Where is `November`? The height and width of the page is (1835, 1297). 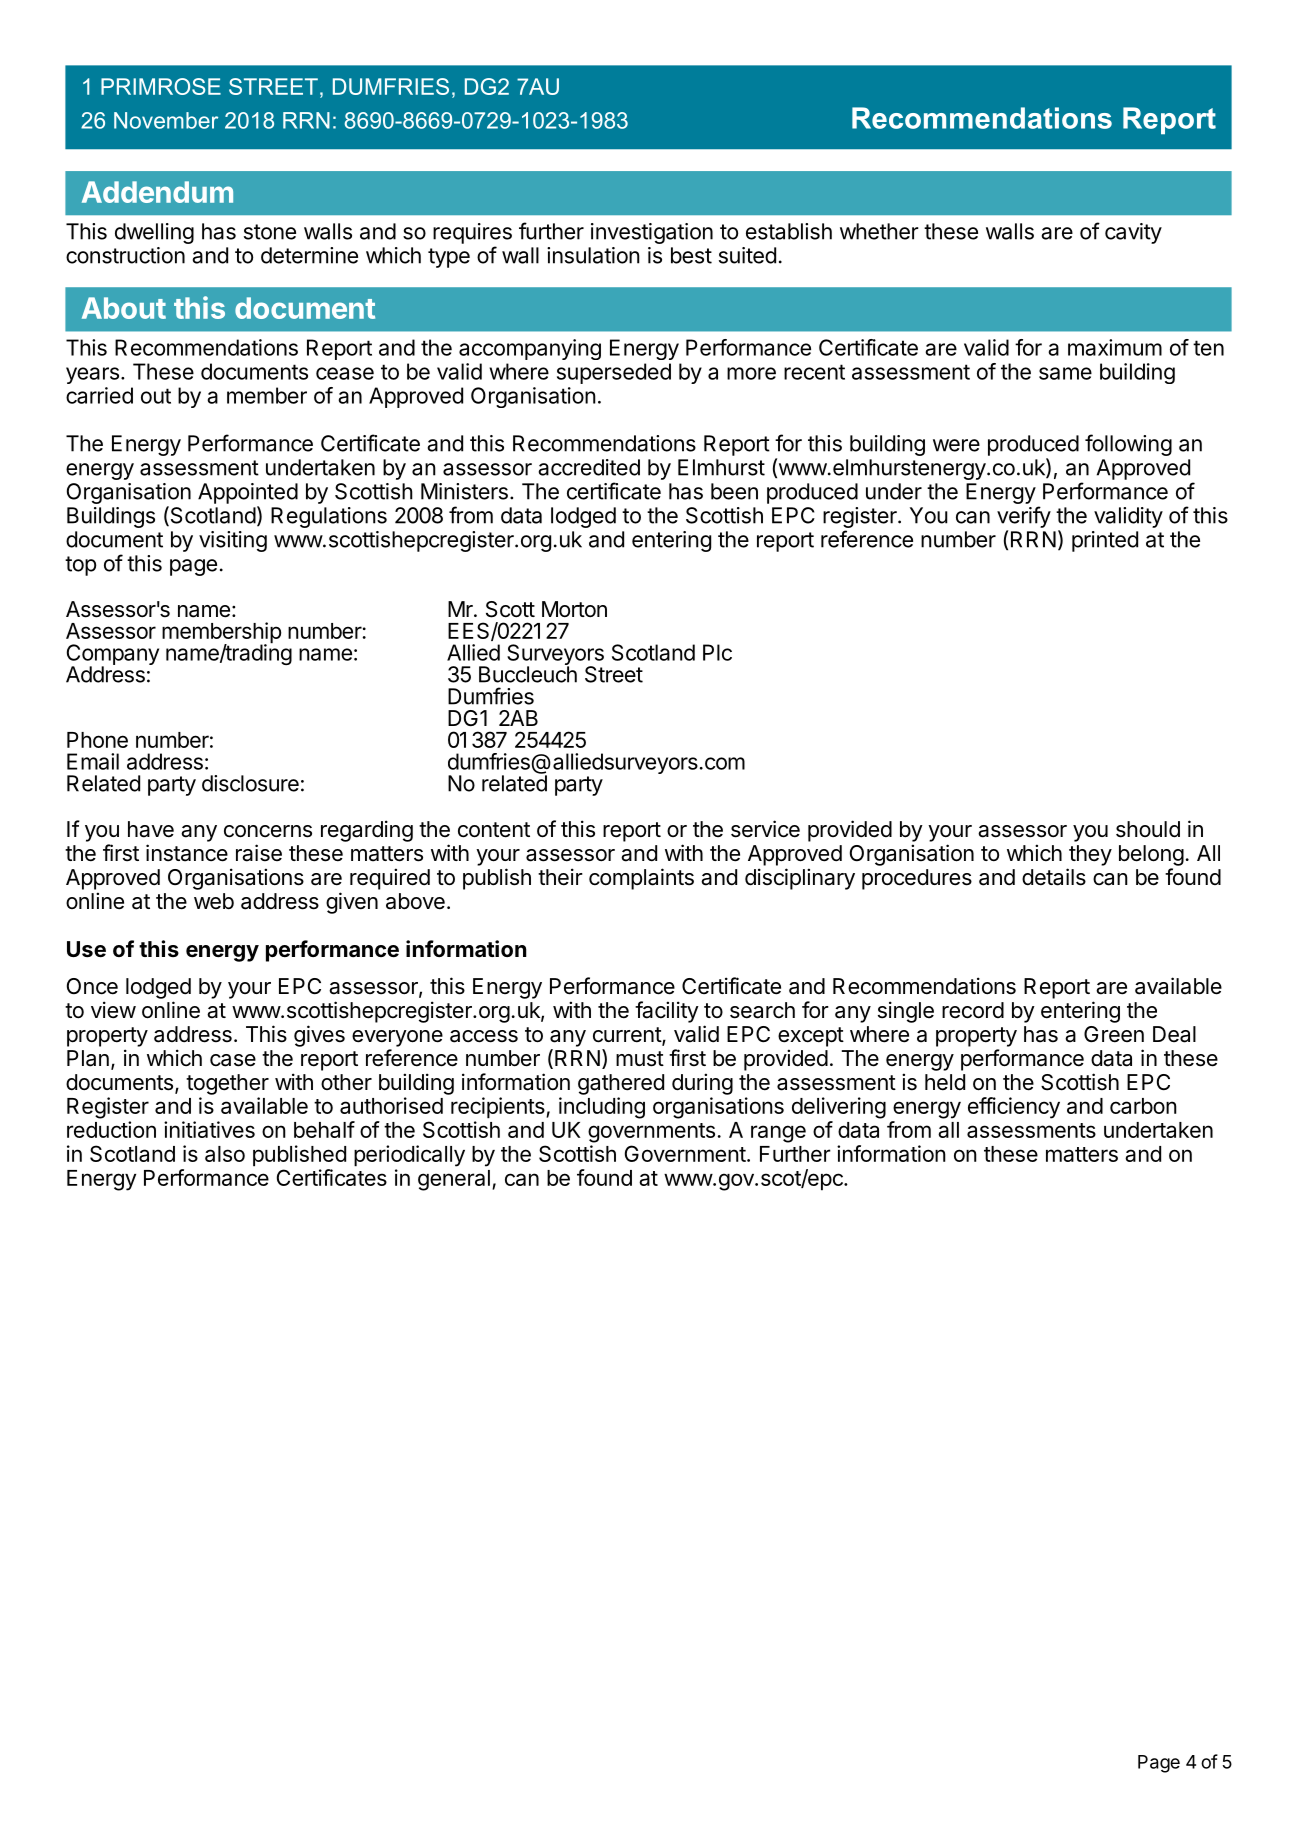 November is located at coordinates (166, 120).
